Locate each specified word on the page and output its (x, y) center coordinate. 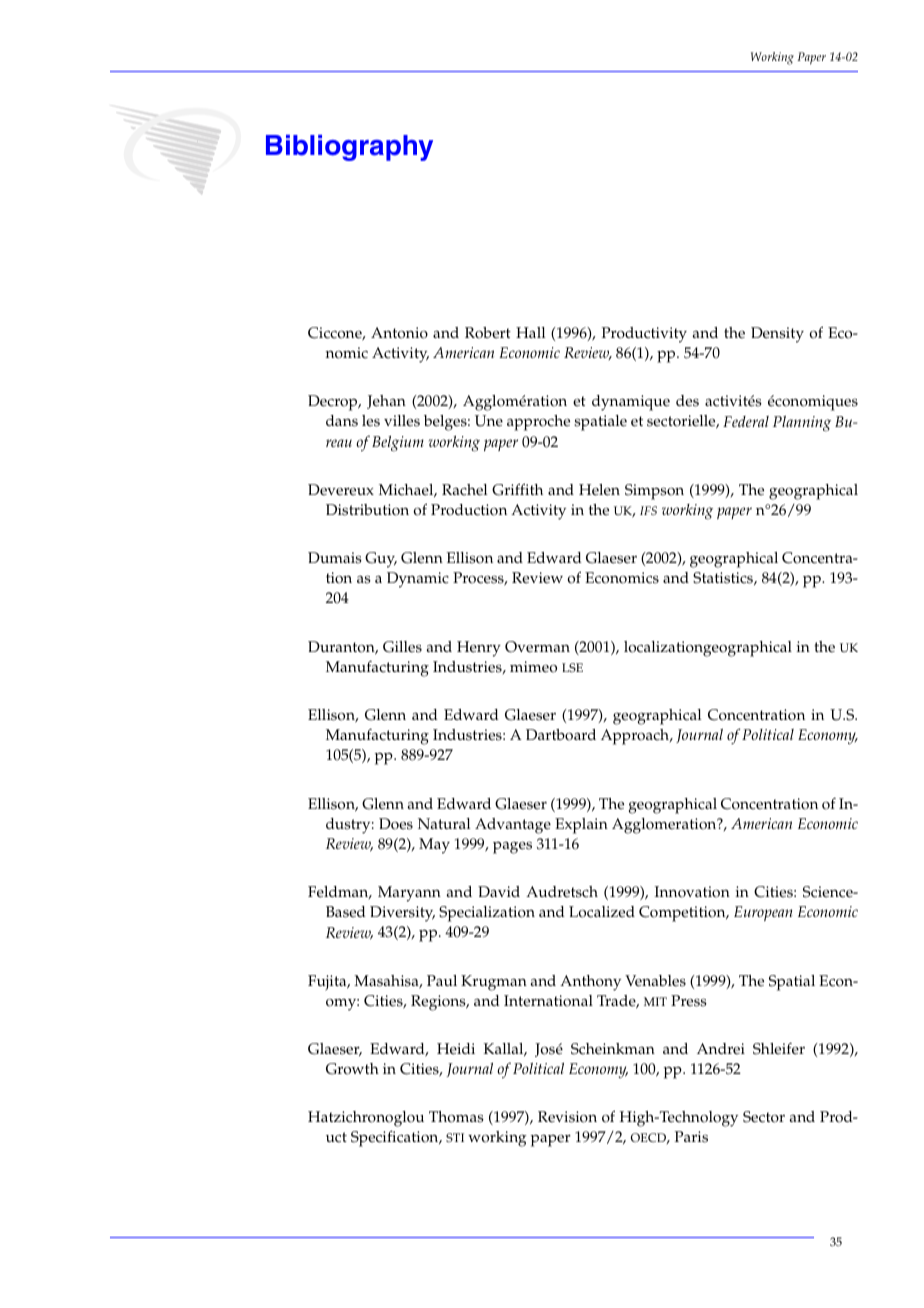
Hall (530, 332)
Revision (567, 1117)
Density (777, 335)
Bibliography (349, 148)
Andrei (721, 1049)
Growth (352, 1069)
